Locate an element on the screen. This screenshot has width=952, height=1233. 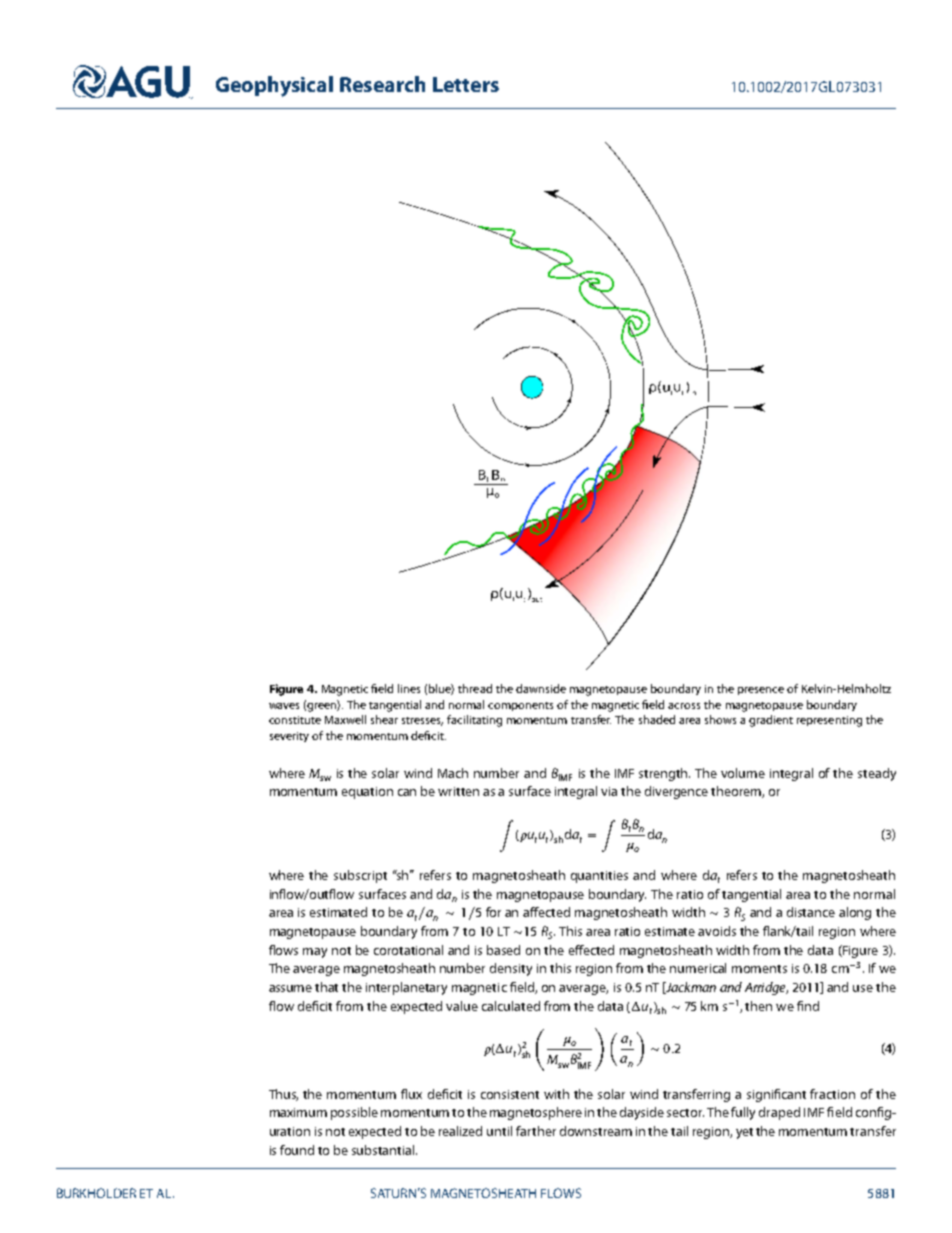
equation is located at coordinates (367, 793).
